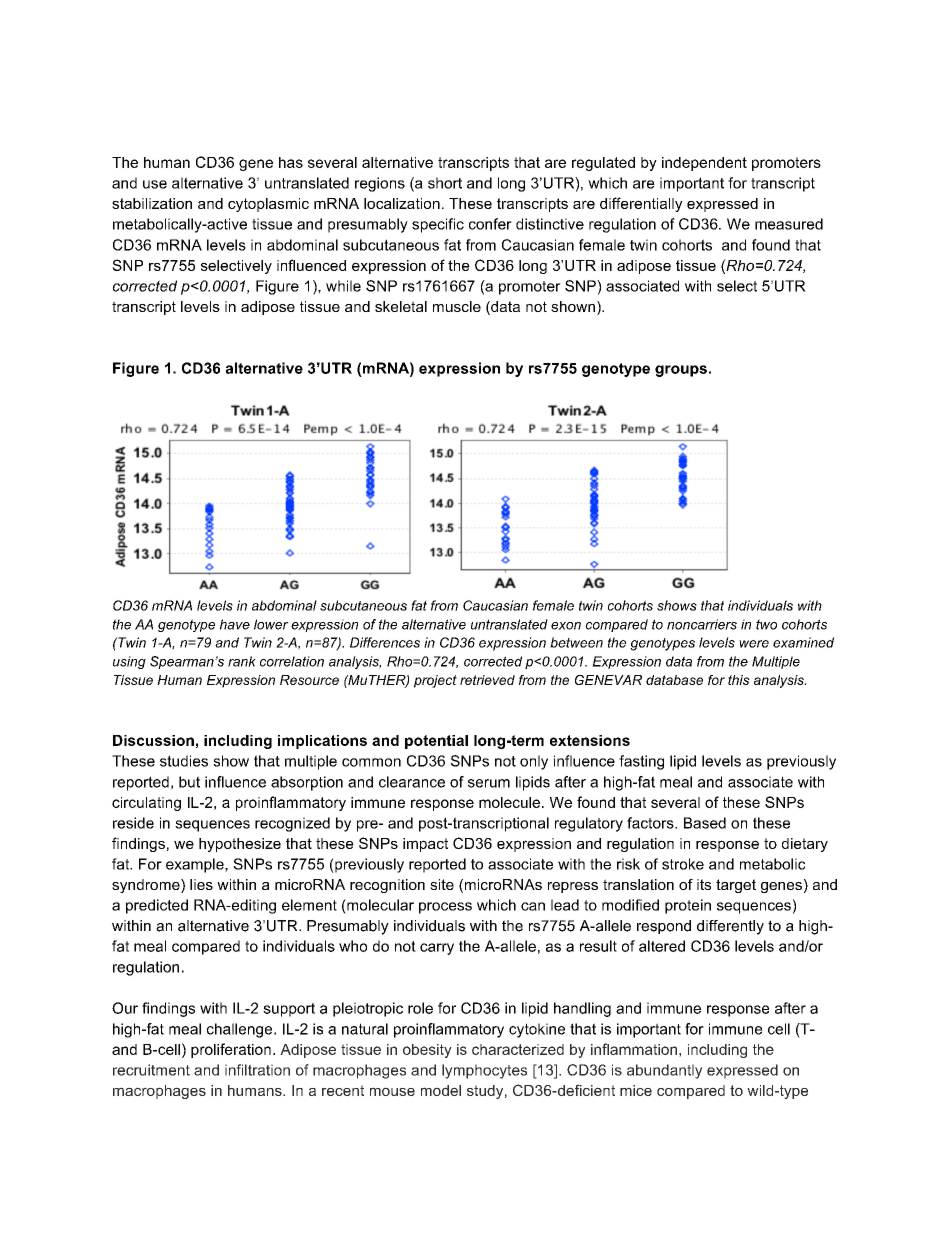  I want to click on have, so click(235, 624).
